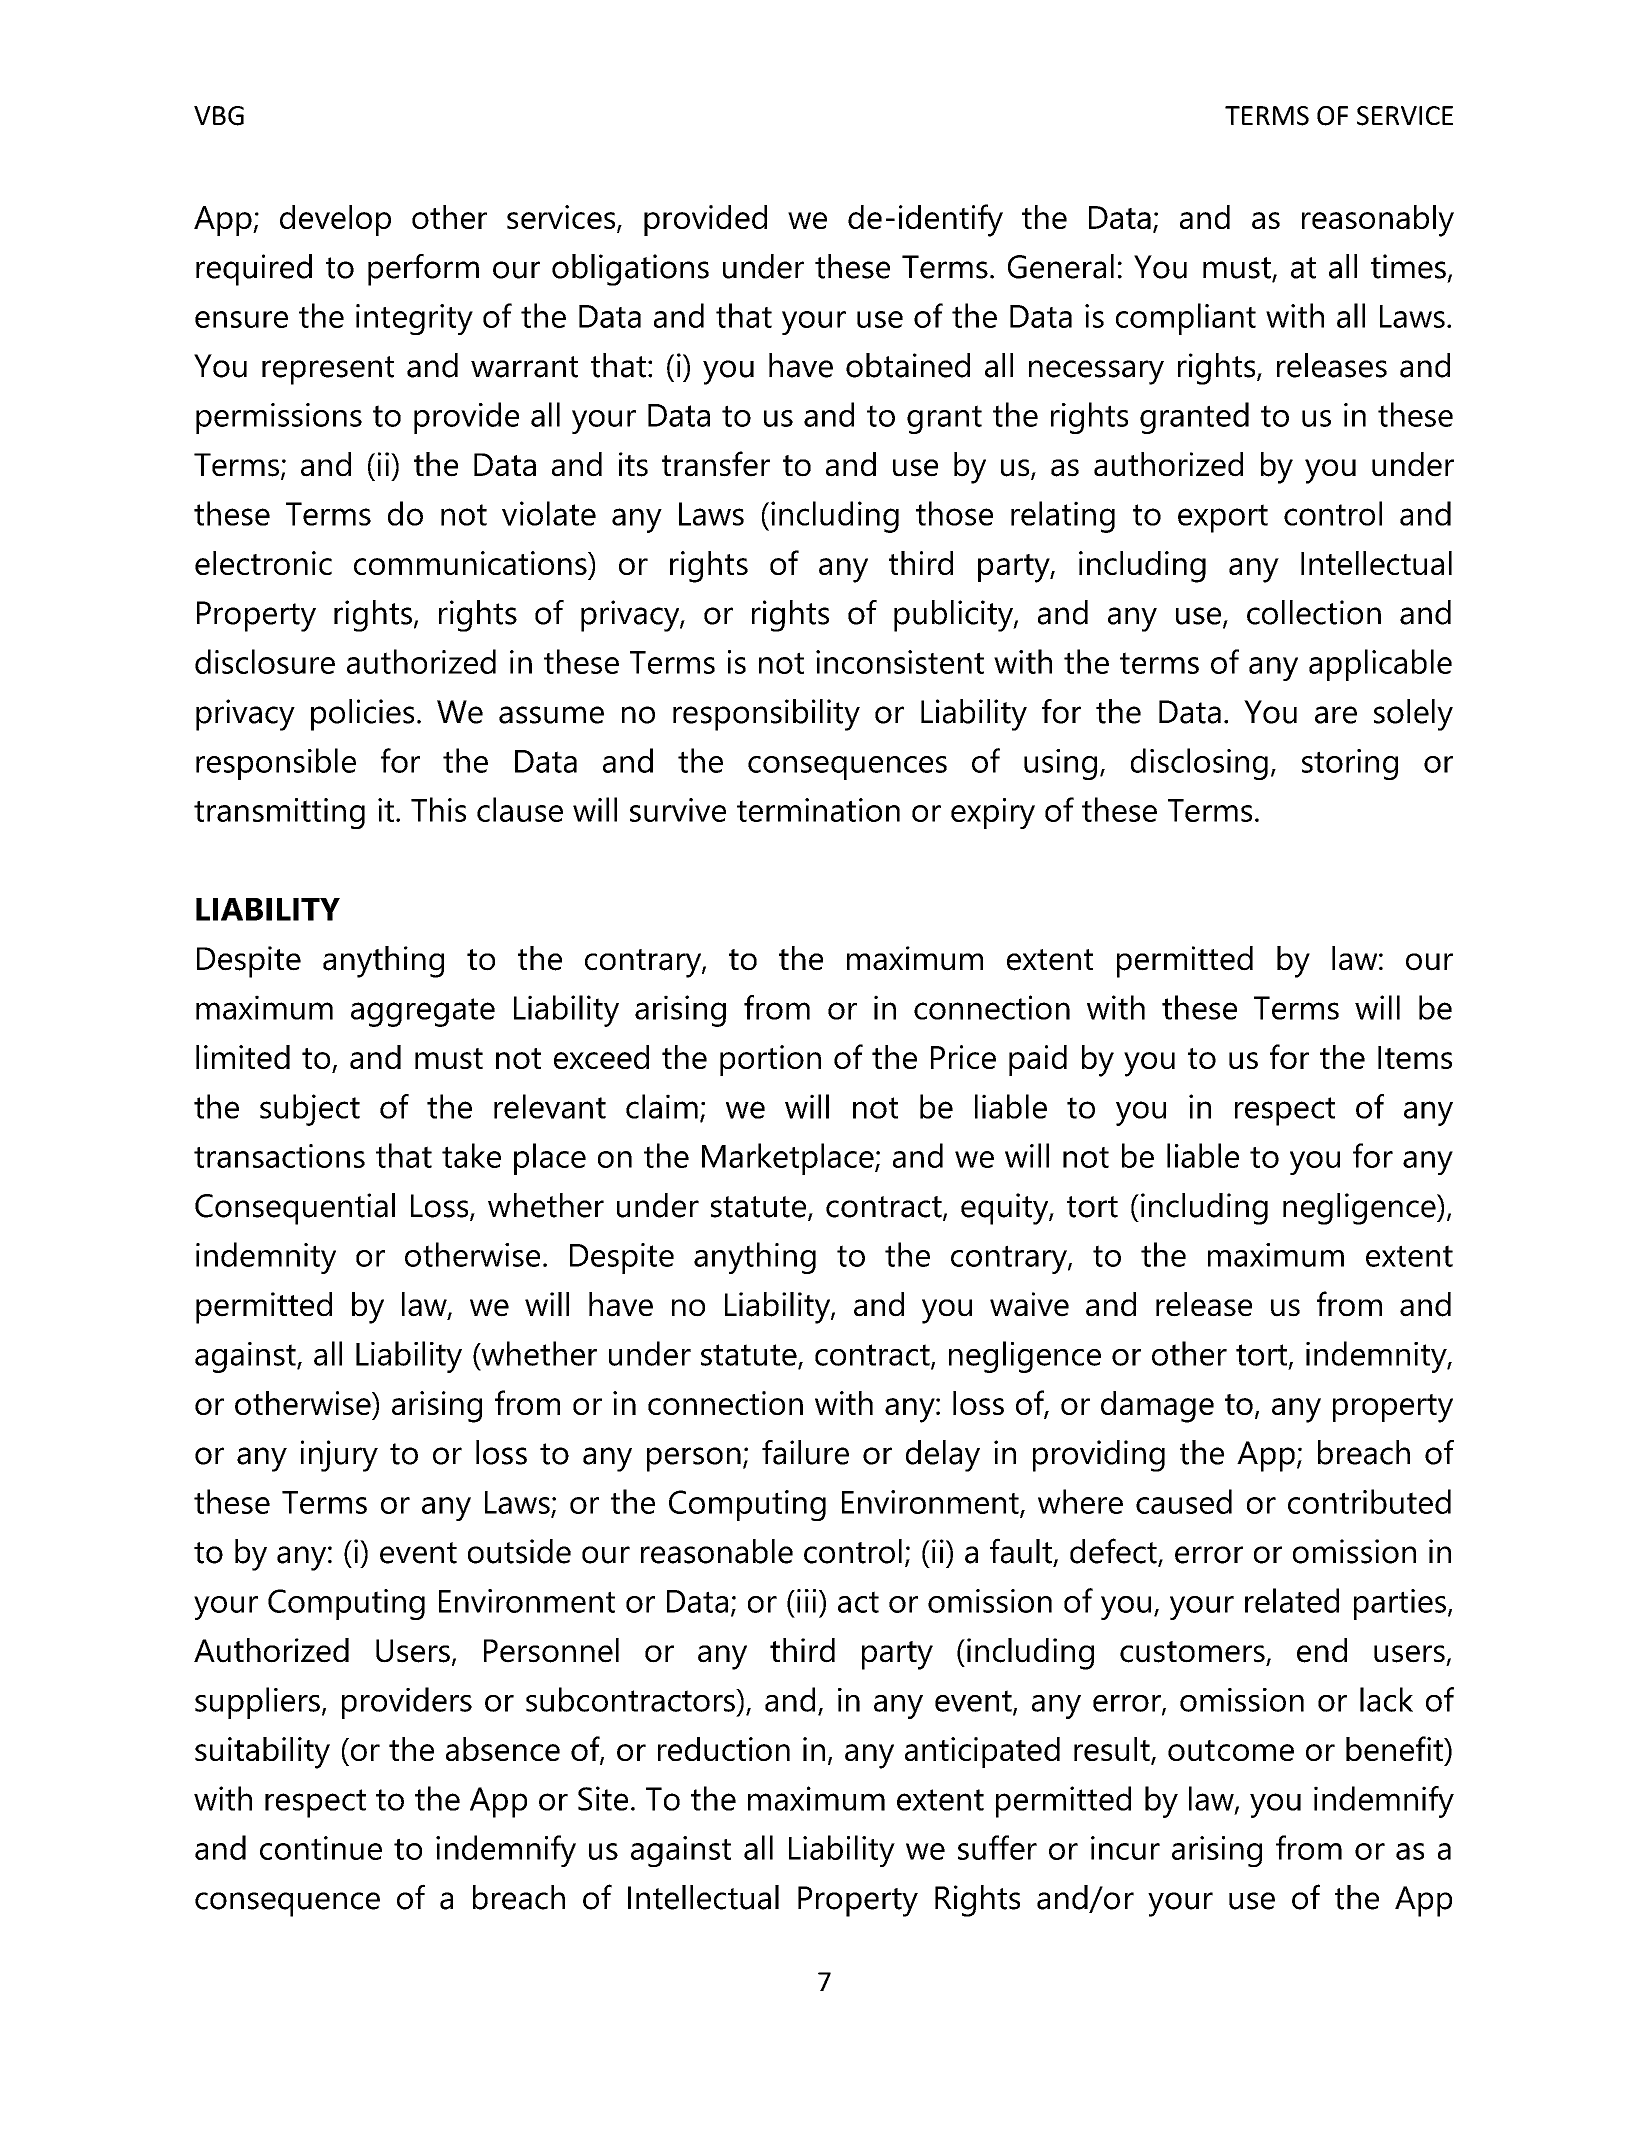 The width and height of the page is (1648, 2132). I want to click on continue, so click(321, 1848).
